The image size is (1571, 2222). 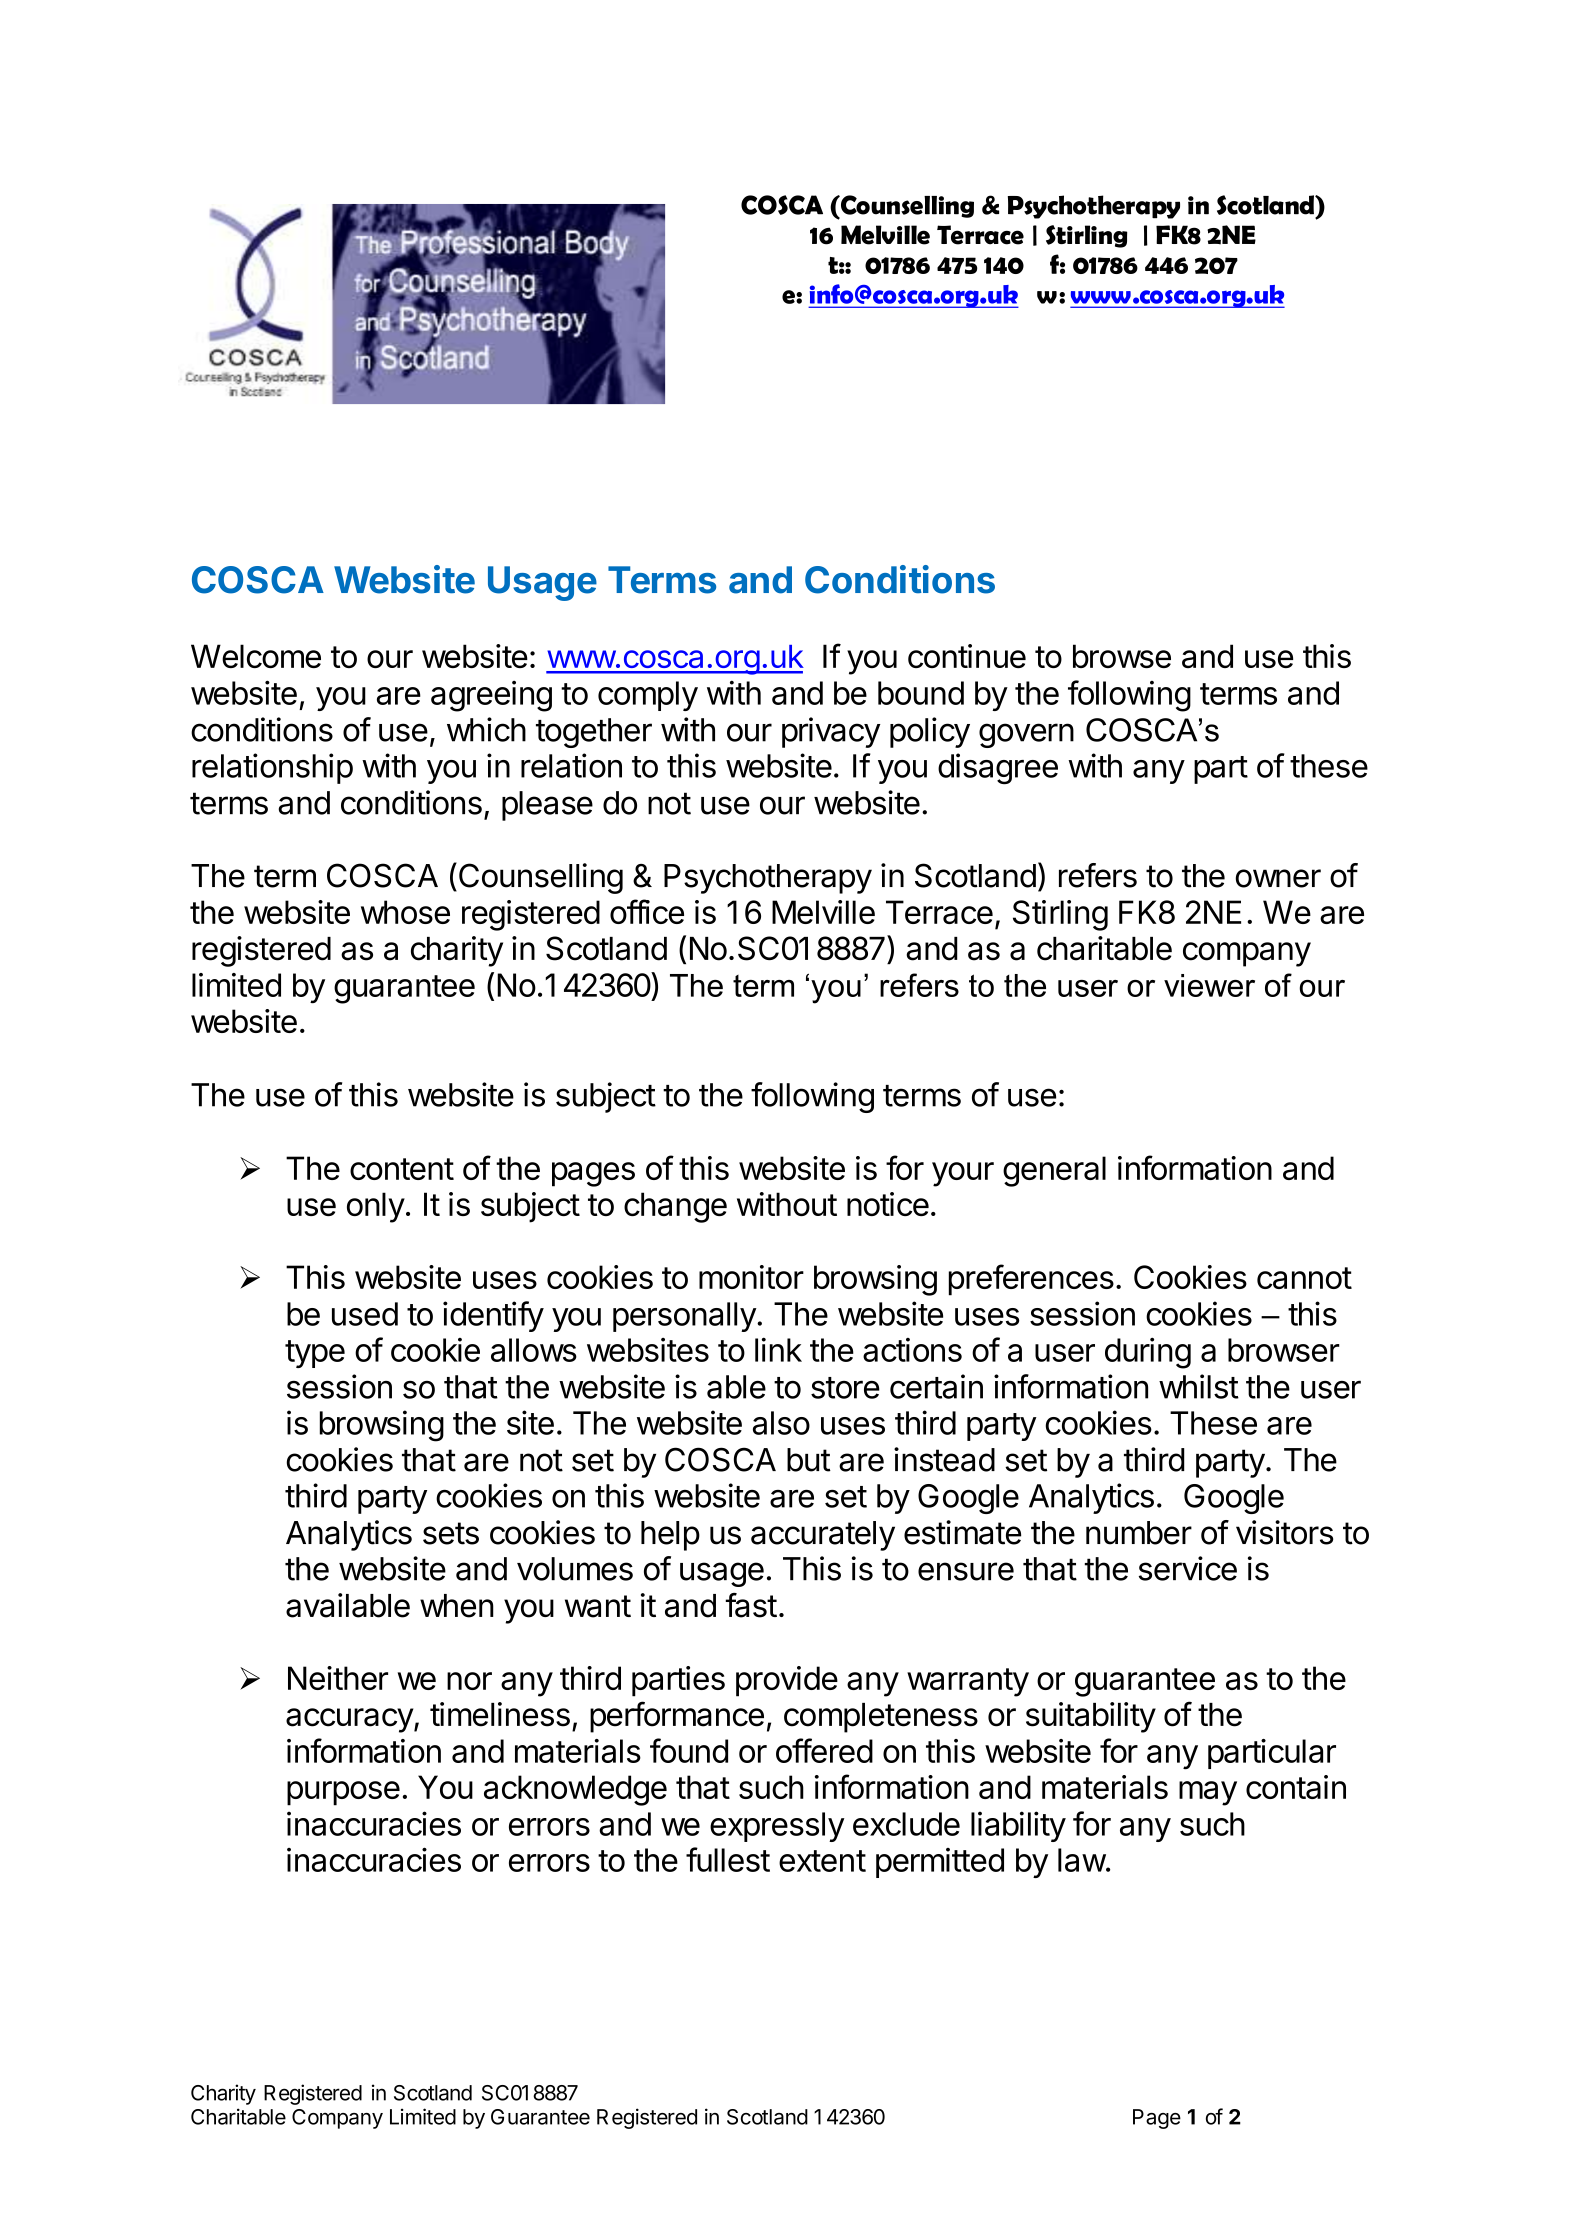 What do you see at coordinates (376, 1207) in the screenshot?
I see `only` at bounding box center [376, 1207].
